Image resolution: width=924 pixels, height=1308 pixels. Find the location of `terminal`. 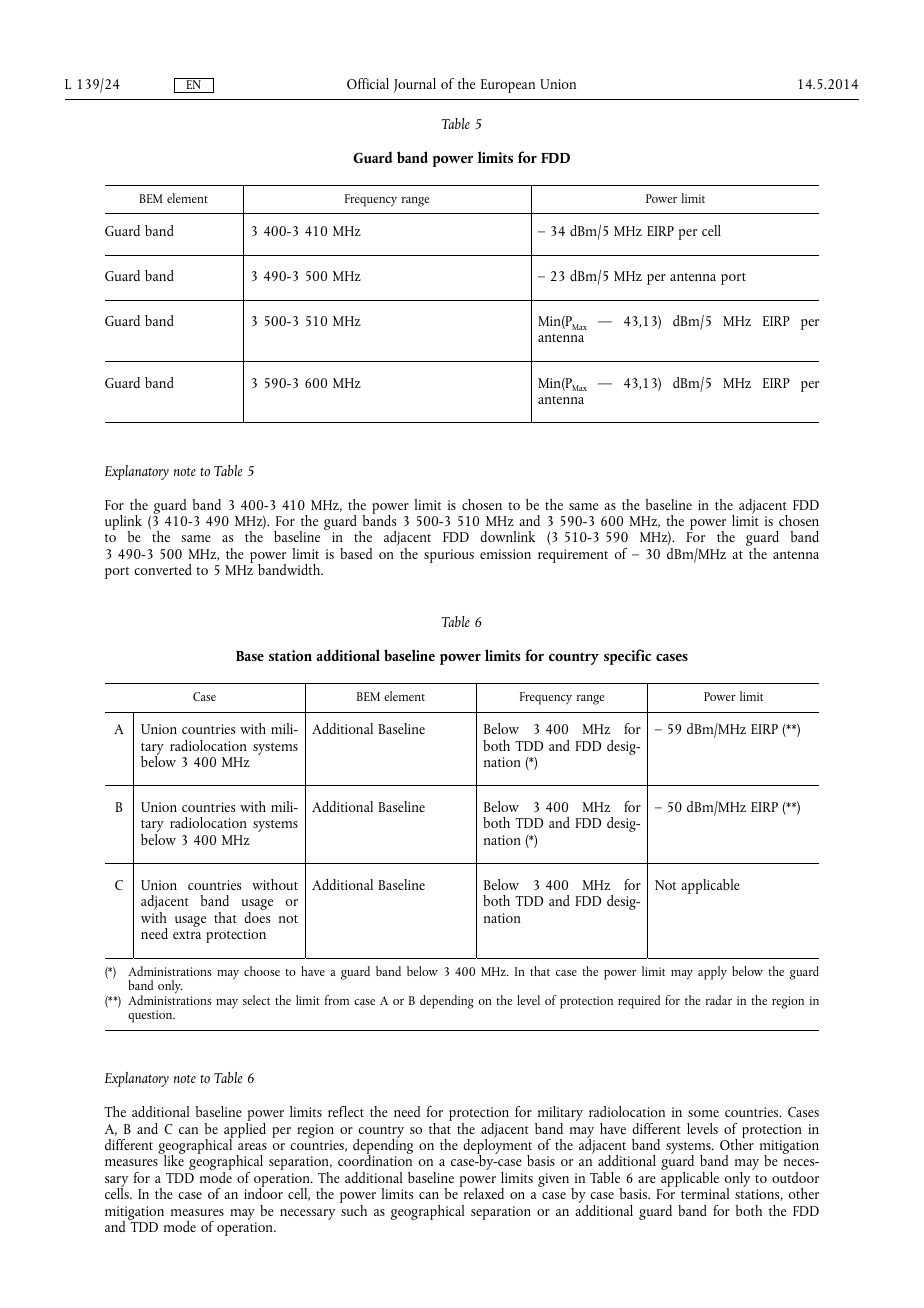

terminal is located at coordinates (705, 1193).
